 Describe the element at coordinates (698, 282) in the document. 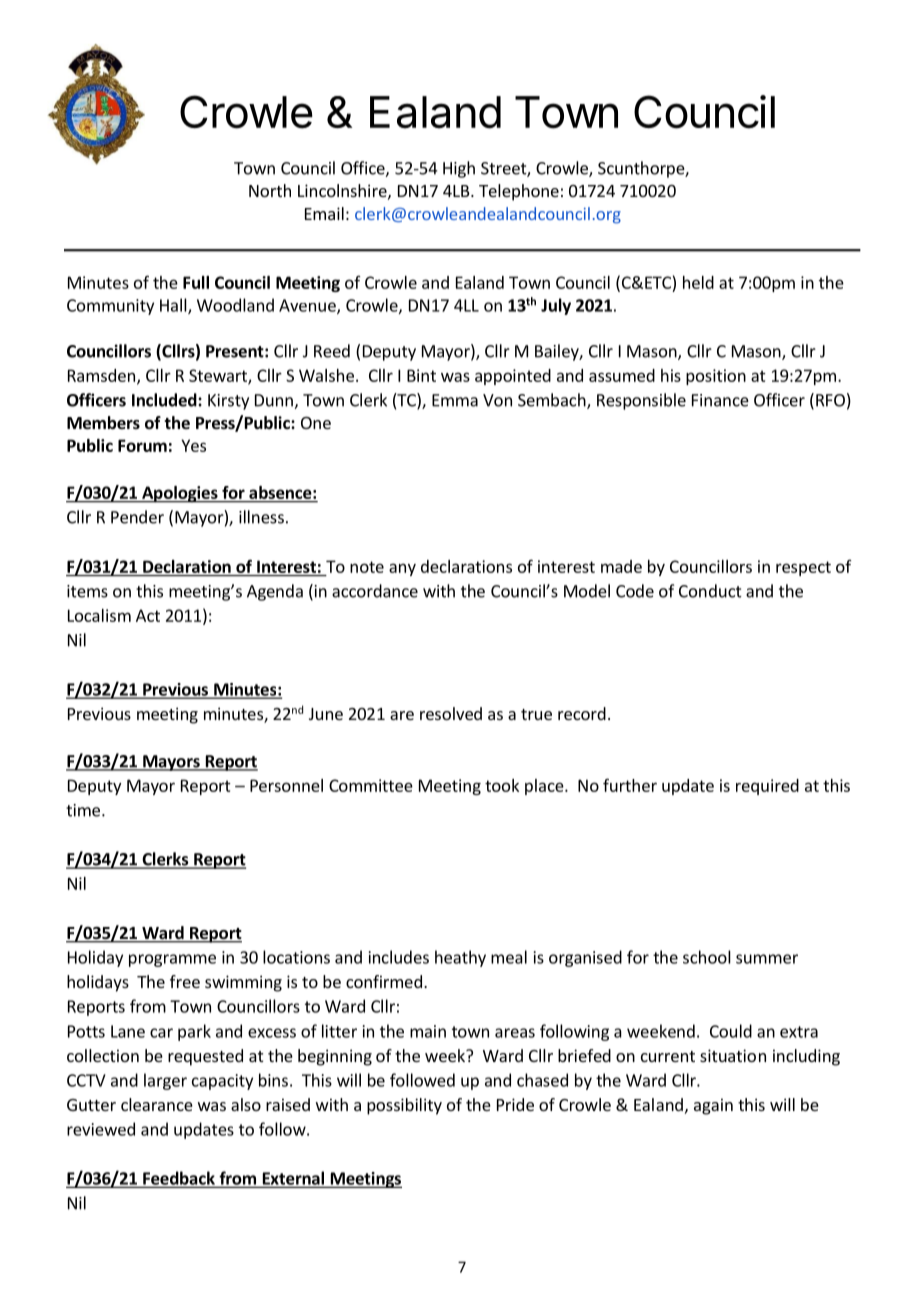

I see `held` at that location.
